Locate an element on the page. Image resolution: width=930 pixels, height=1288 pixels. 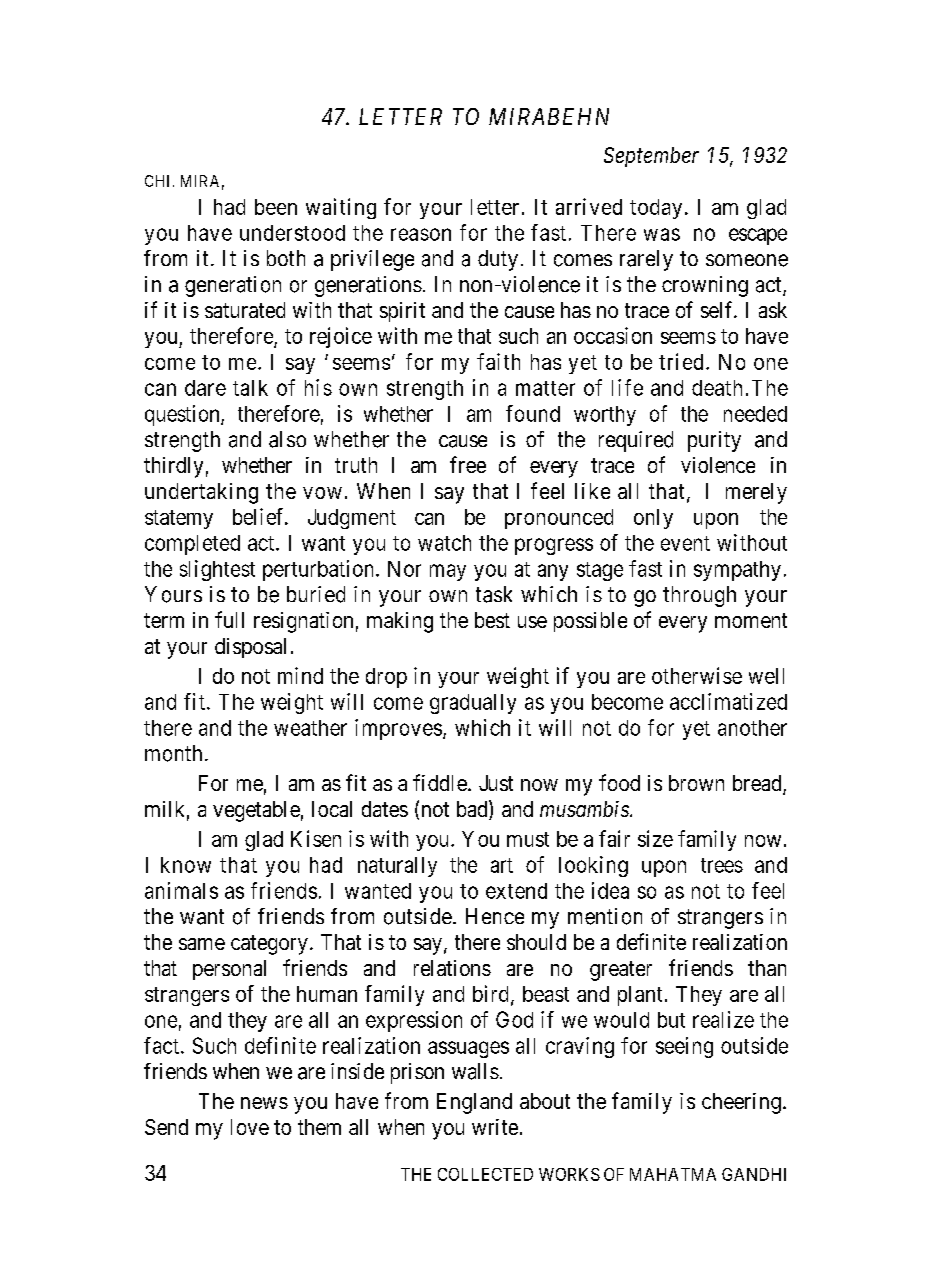
reason is located at coordinates (421, 234).
